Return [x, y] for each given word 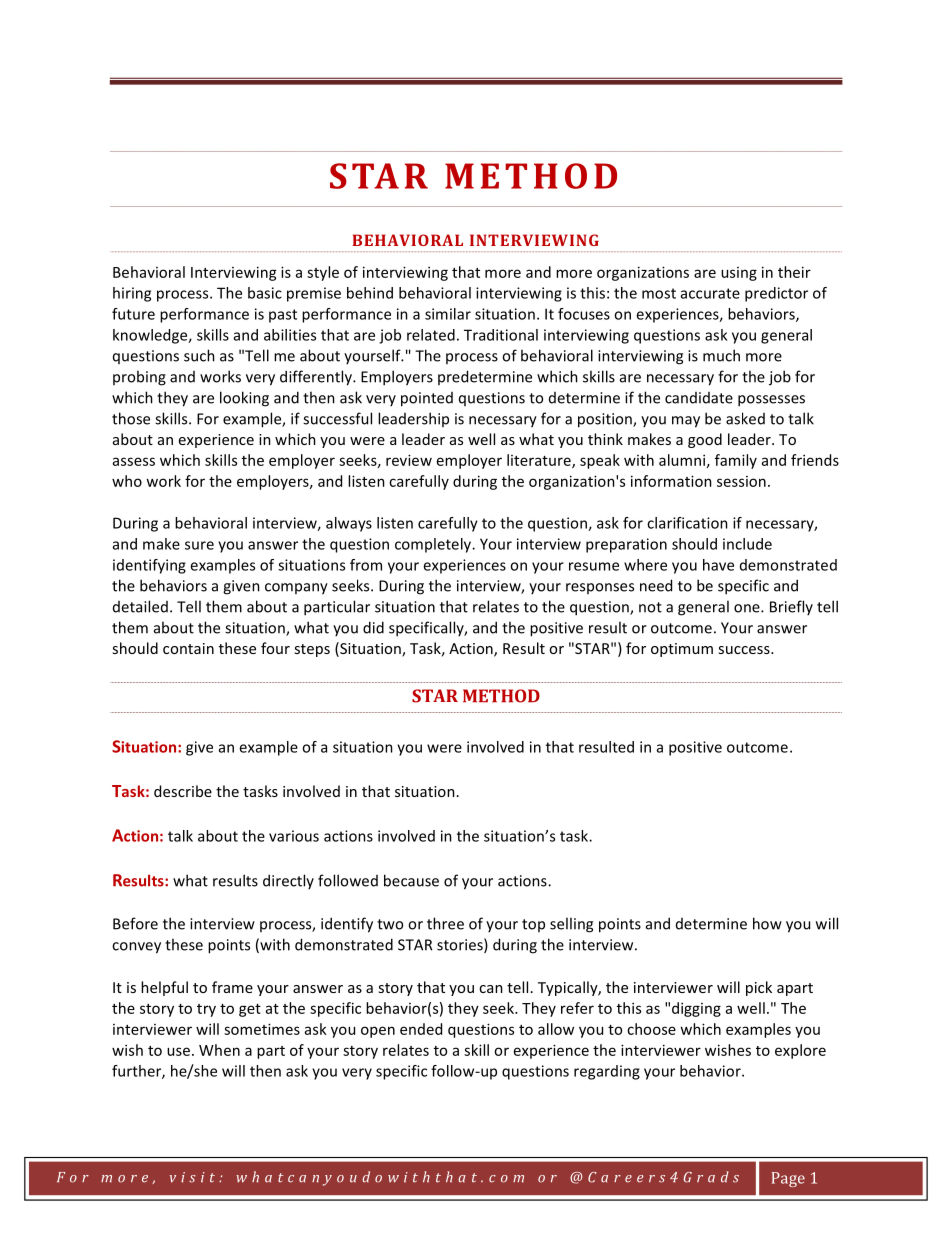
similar [448, 314]
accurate [710, 293]
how [767, 923]
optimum [682, 650]
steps [312, 650]
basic [265, 293]
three [445, 923]
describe [183, 791]
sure [199, 545]
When [219, 1050]
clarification [687, 523]
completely [434, 545]
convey [136, 948]
